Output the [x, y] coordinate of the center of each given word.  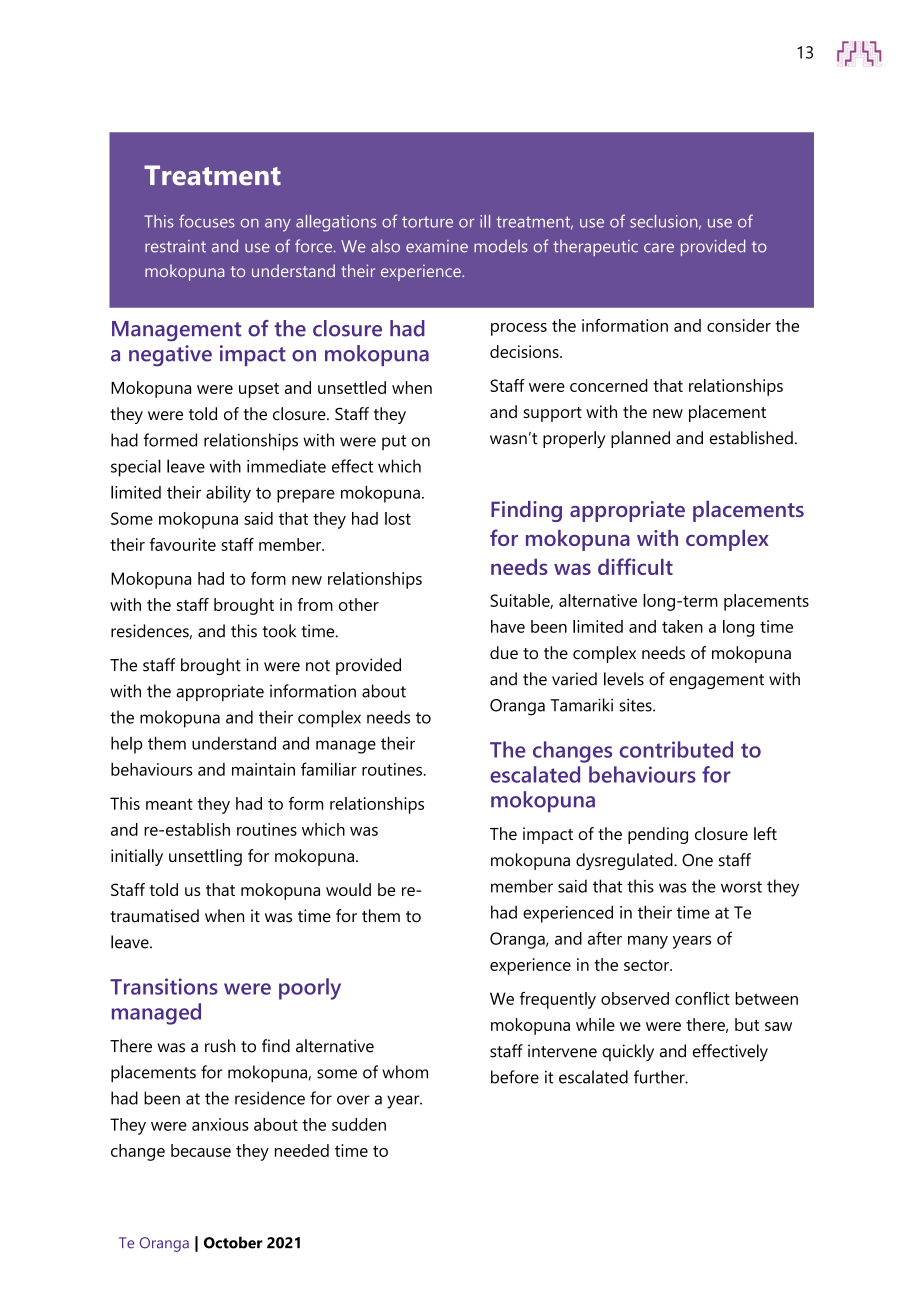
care [659, 248]
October [233, 1242]
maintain [263, 769]
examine [437, 246]
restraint [175, 246]
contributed [676, 749]
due [504, 652]
